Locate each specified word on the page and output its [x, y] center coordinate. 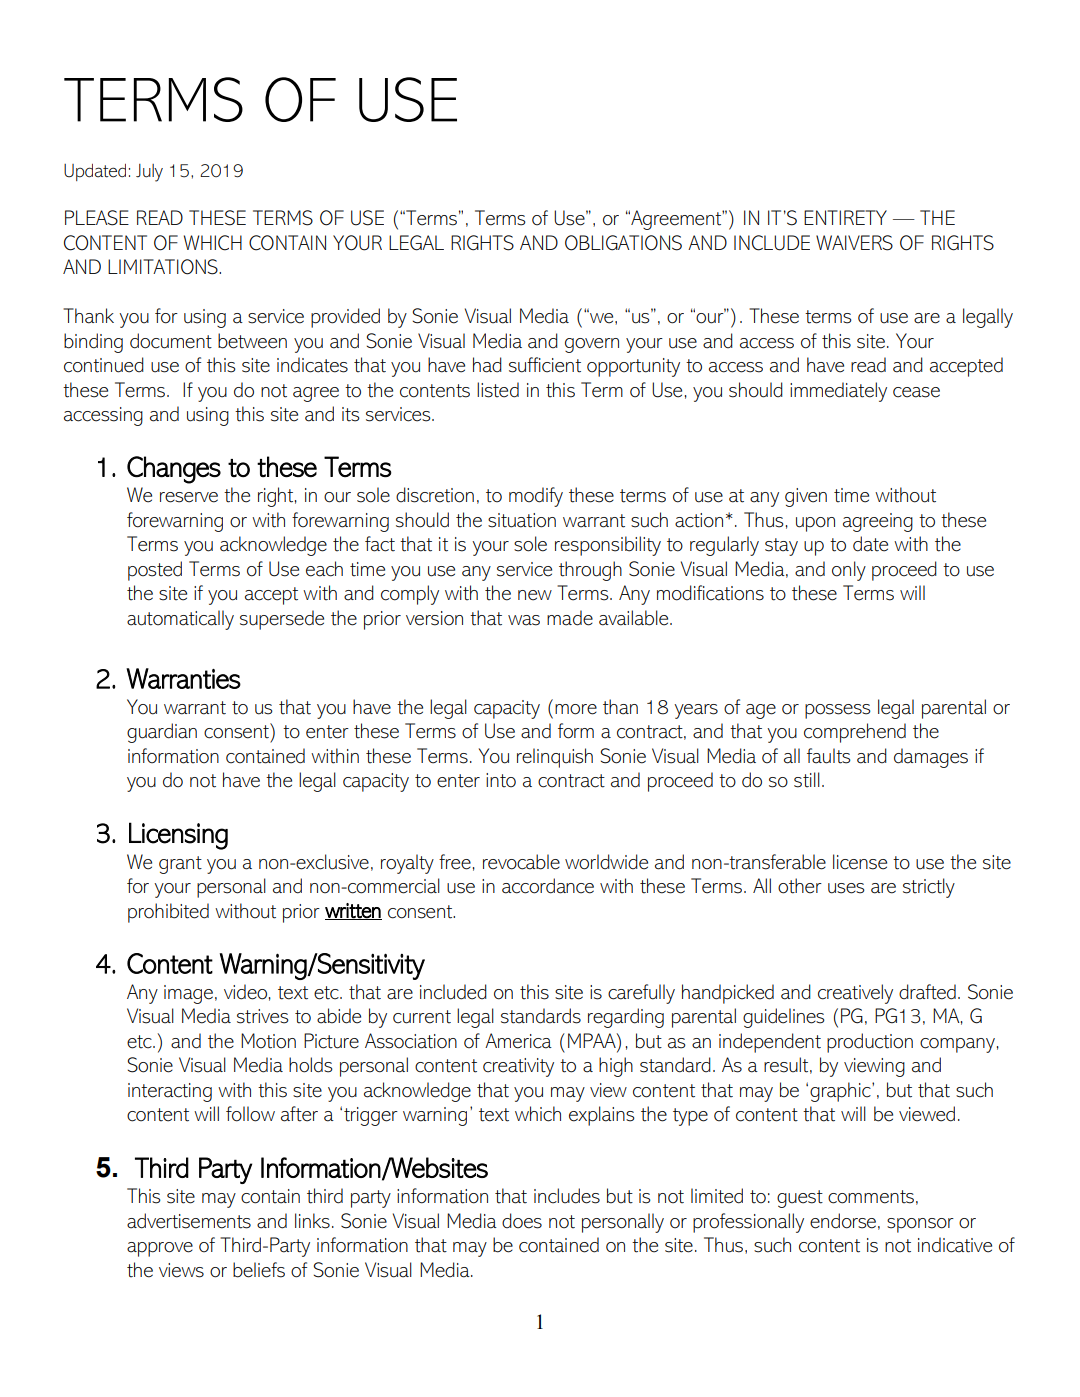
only [849, 571]
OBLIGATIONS [623, 243]
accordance [548, 886]
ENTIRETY [845, 217]
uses [846, 888]
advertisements [189, 1221]
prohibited [168, 913]
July [149, 173]
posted [155, 571]
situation [522, 520]
